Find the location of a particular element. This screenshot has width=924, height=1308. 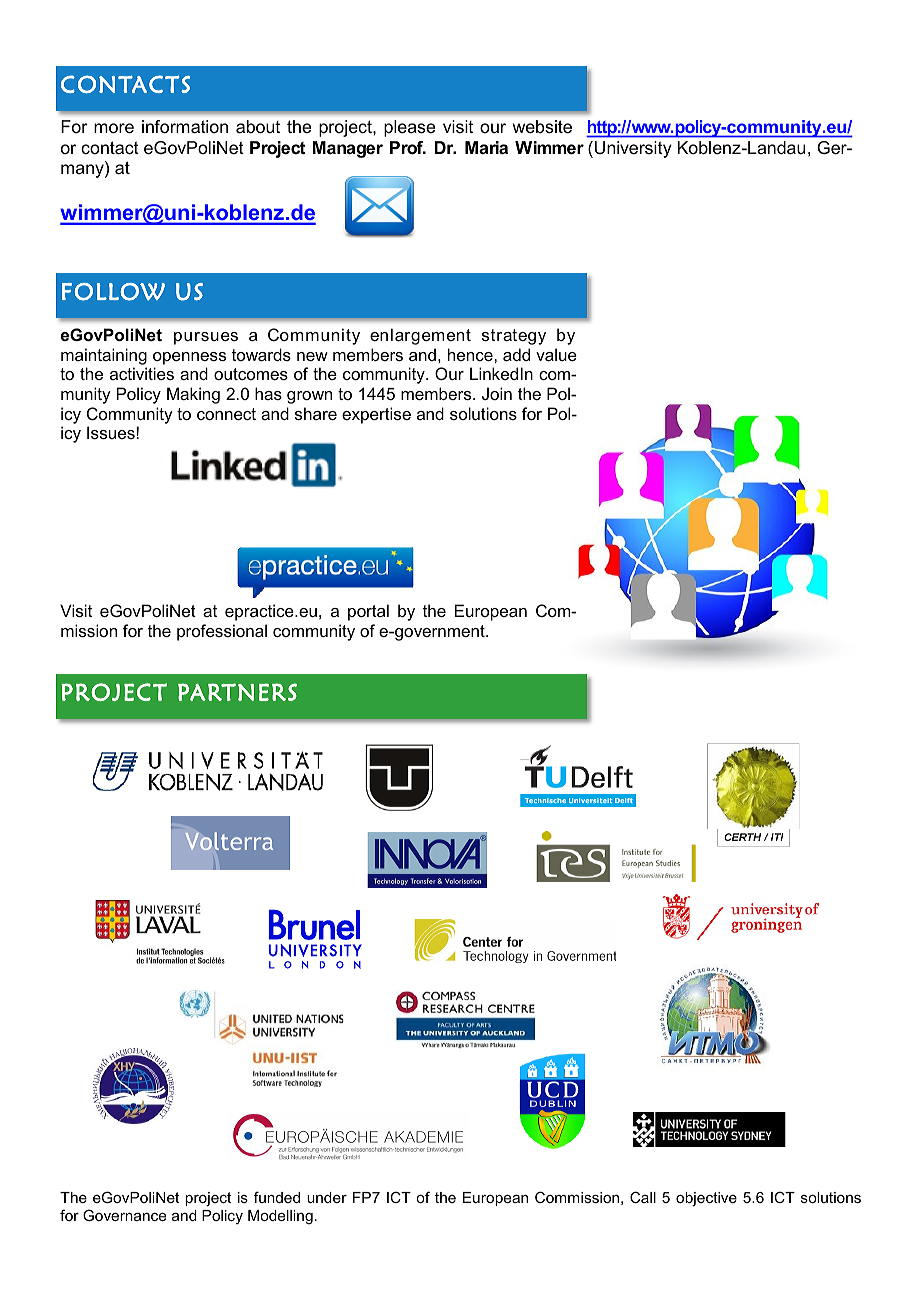

PARTNERS is located at coordinates (237, 692).
